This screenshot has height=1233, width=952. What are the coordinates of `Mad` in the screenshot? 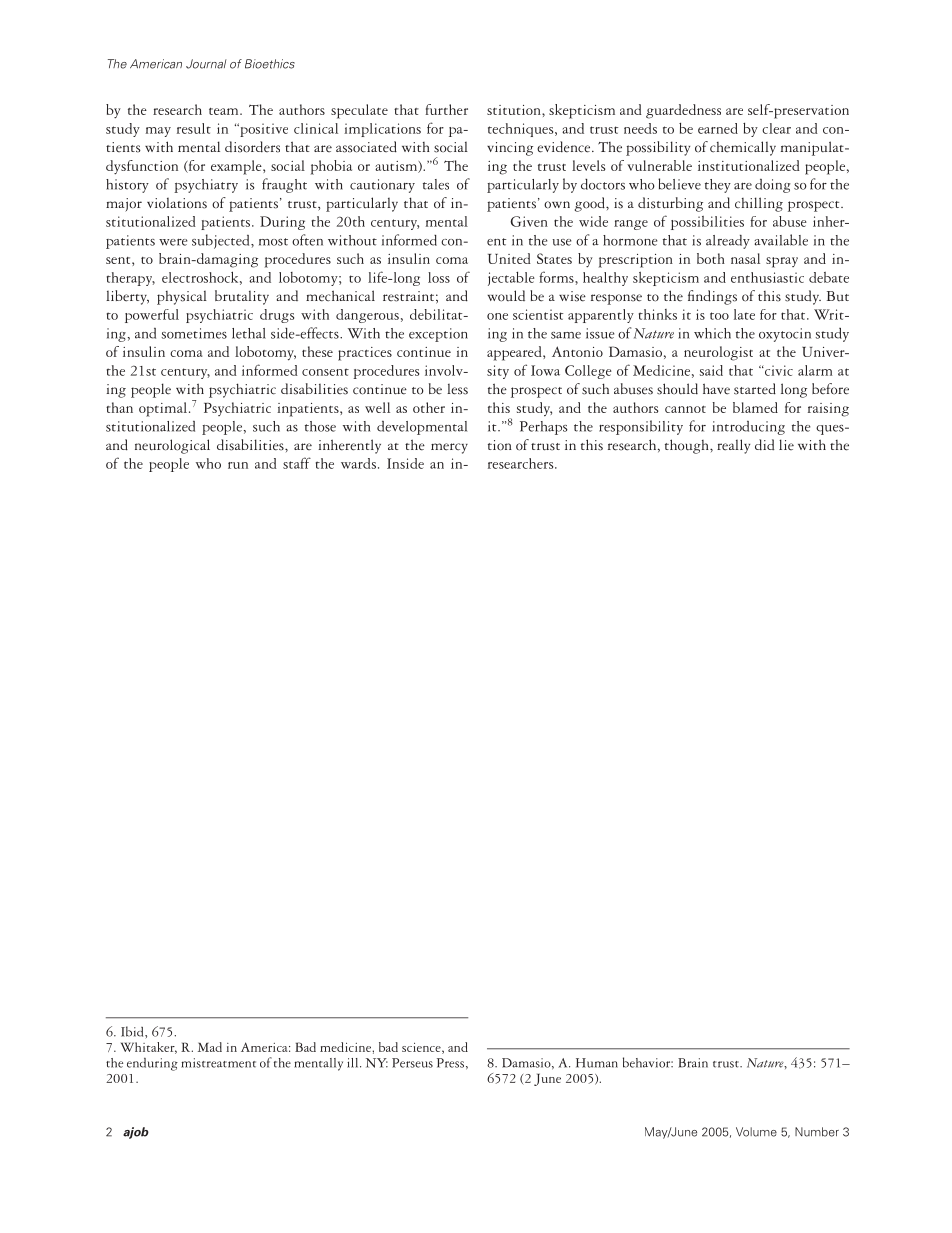 It's located at (210, 1047).
